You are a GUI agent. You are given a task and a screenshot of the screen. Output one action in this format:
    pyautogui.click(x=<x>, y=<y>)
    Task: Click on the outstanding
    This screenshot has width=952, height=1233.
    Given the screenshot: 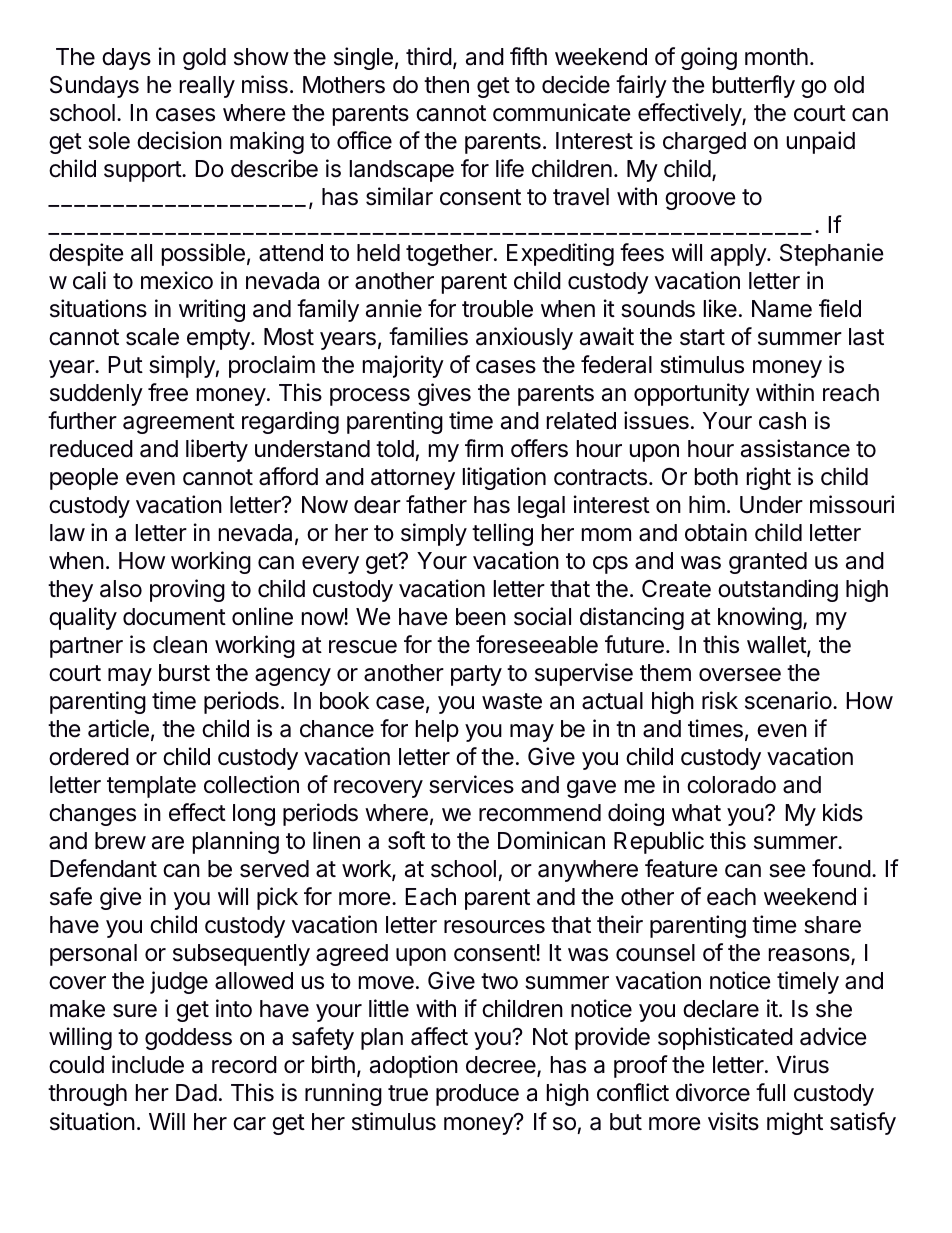 What is the action you would take?
    pyautogui.click(x=778, y=590)
